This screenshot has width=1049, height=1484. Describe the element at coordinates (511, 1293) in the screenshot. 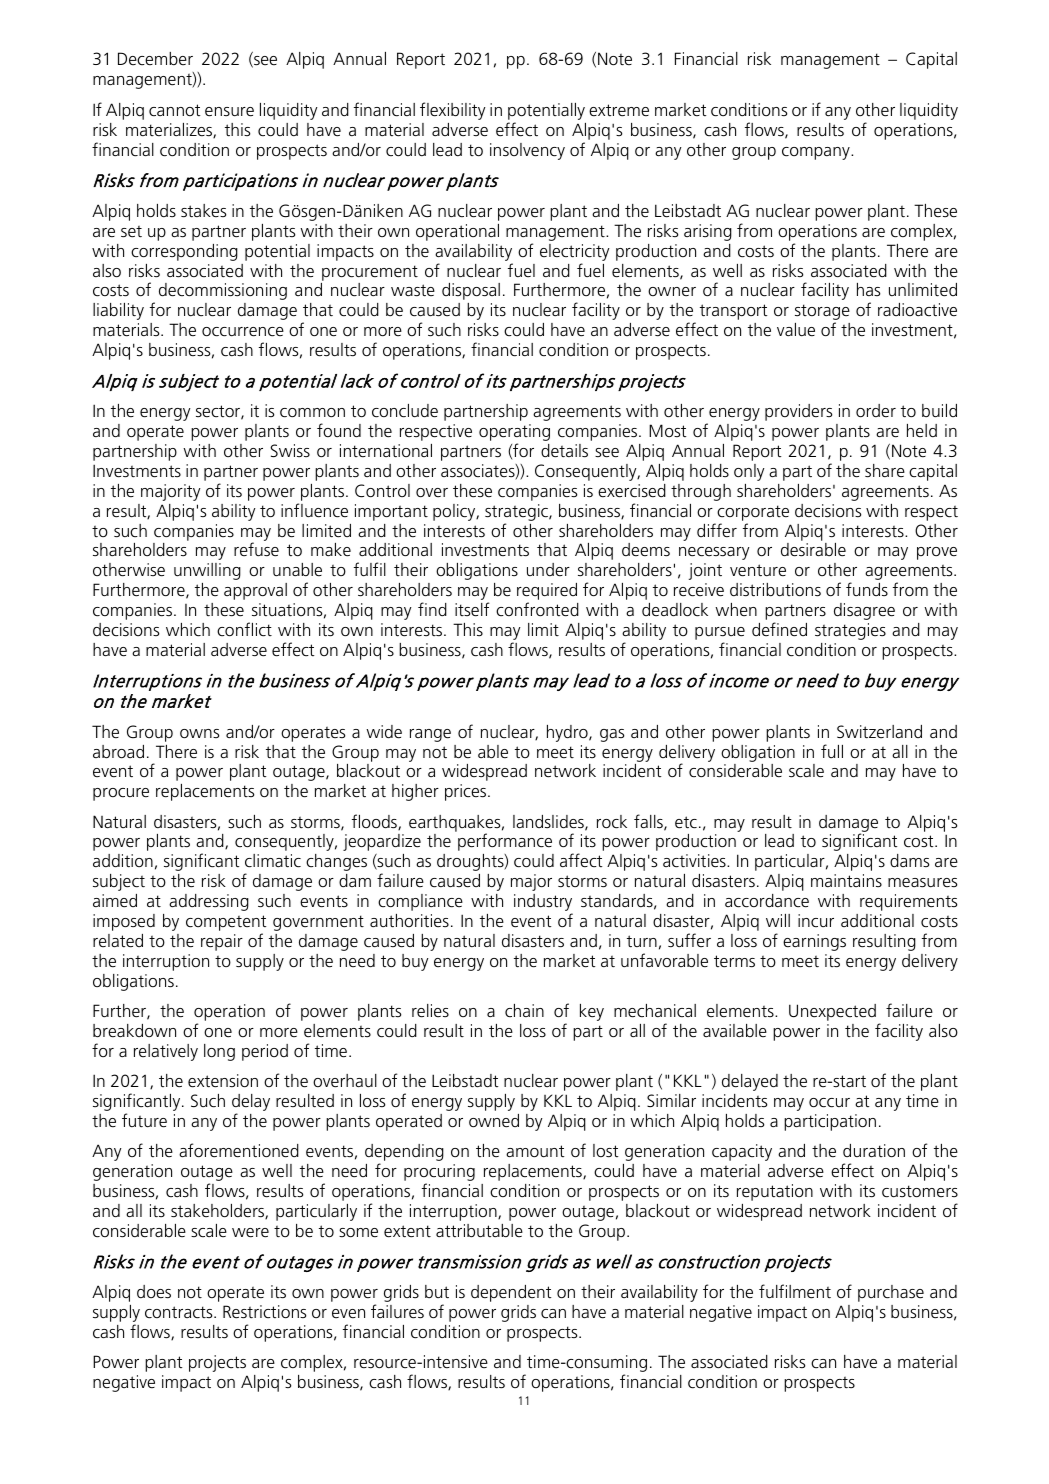

I see `dependent` at that location.
